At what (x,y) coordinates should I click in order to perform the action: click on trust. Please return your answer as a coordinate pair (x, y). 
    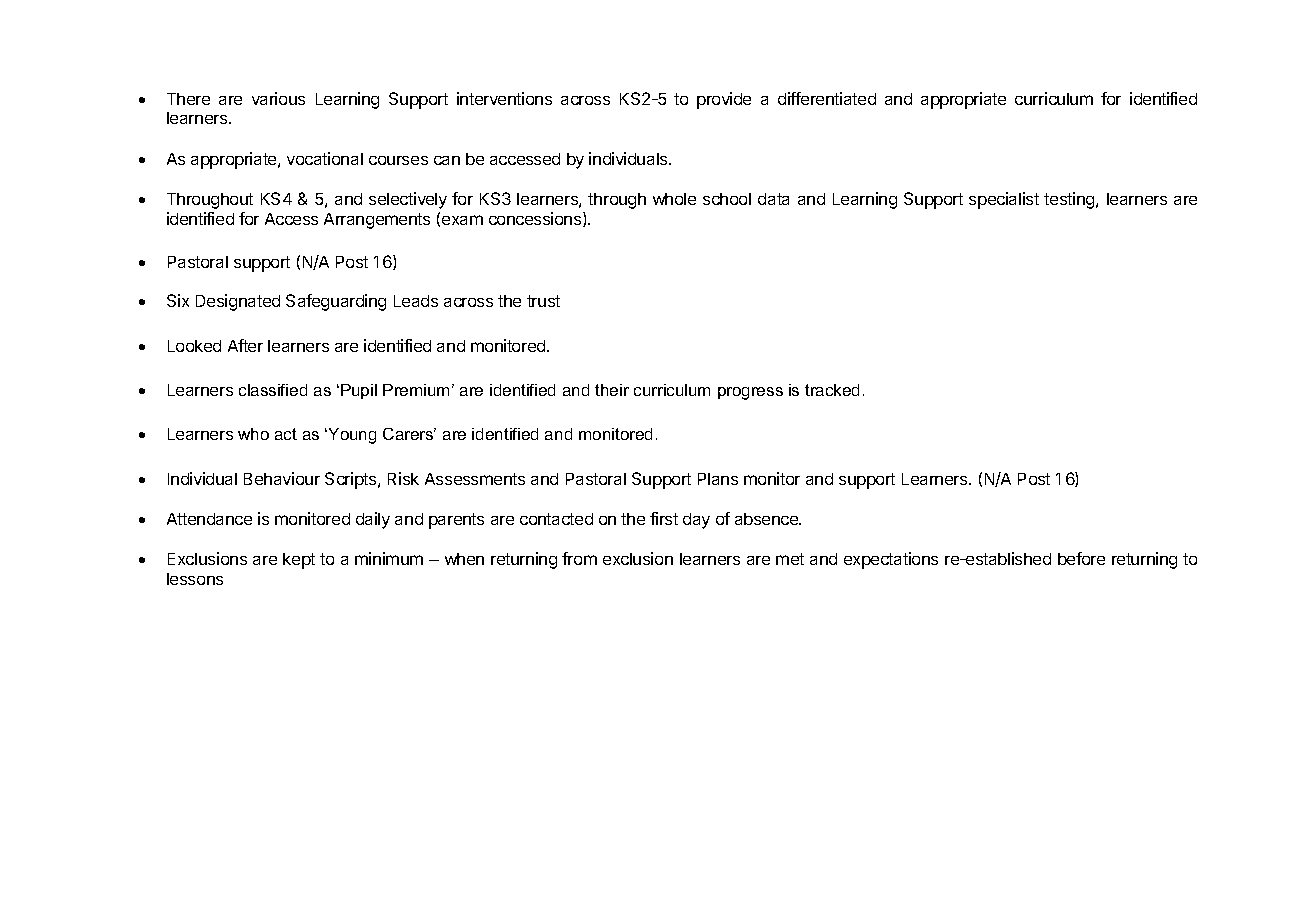
    Looking at the image, I should click on (543, 301).
